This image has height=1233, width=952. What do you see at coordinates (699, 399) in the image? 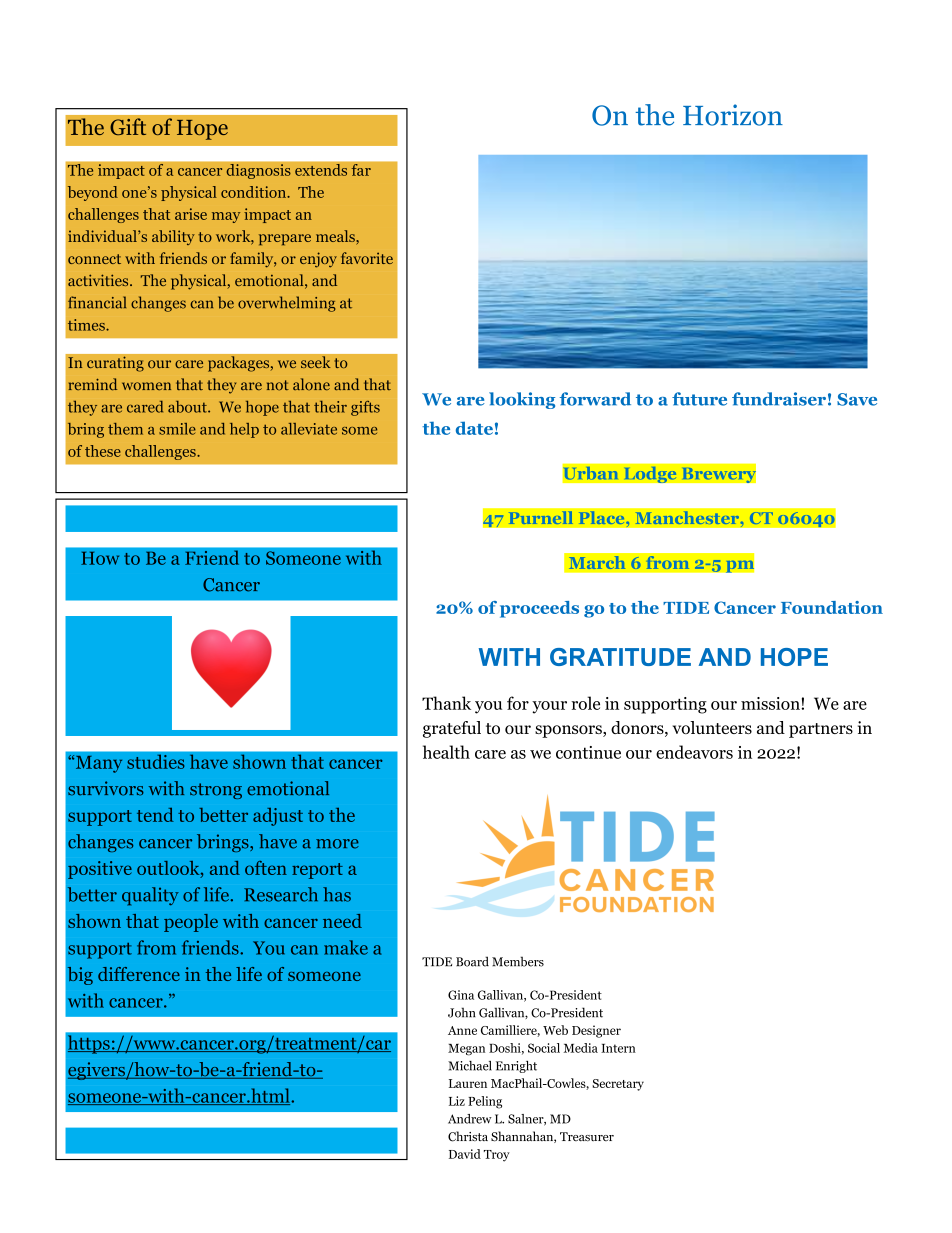
I see `future` at bounding box center [699, 399].
